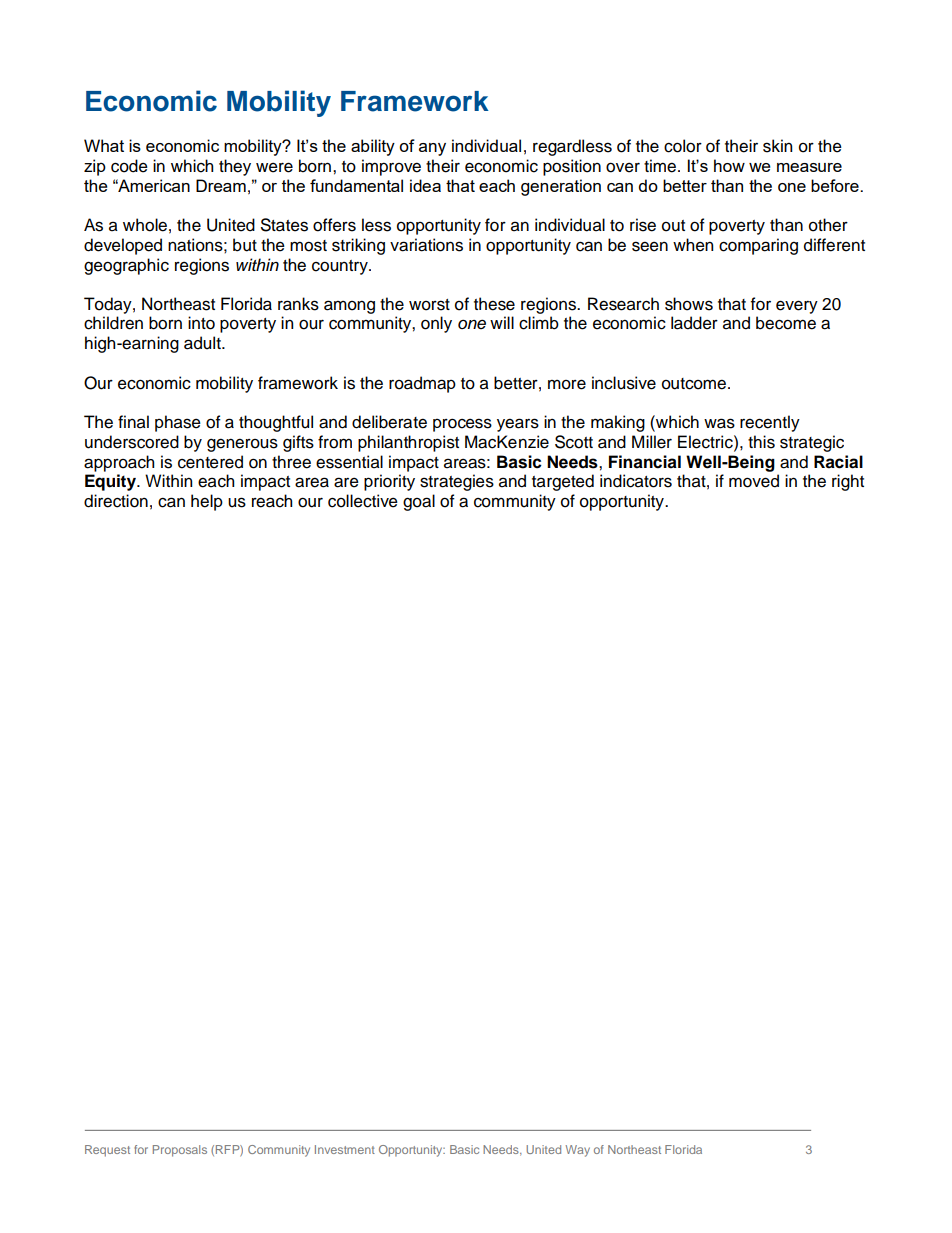 This screenshot has width=952, height=1233. Describe the element at coordinates (207, 502) in the screenshot. I see `help` at that location.
